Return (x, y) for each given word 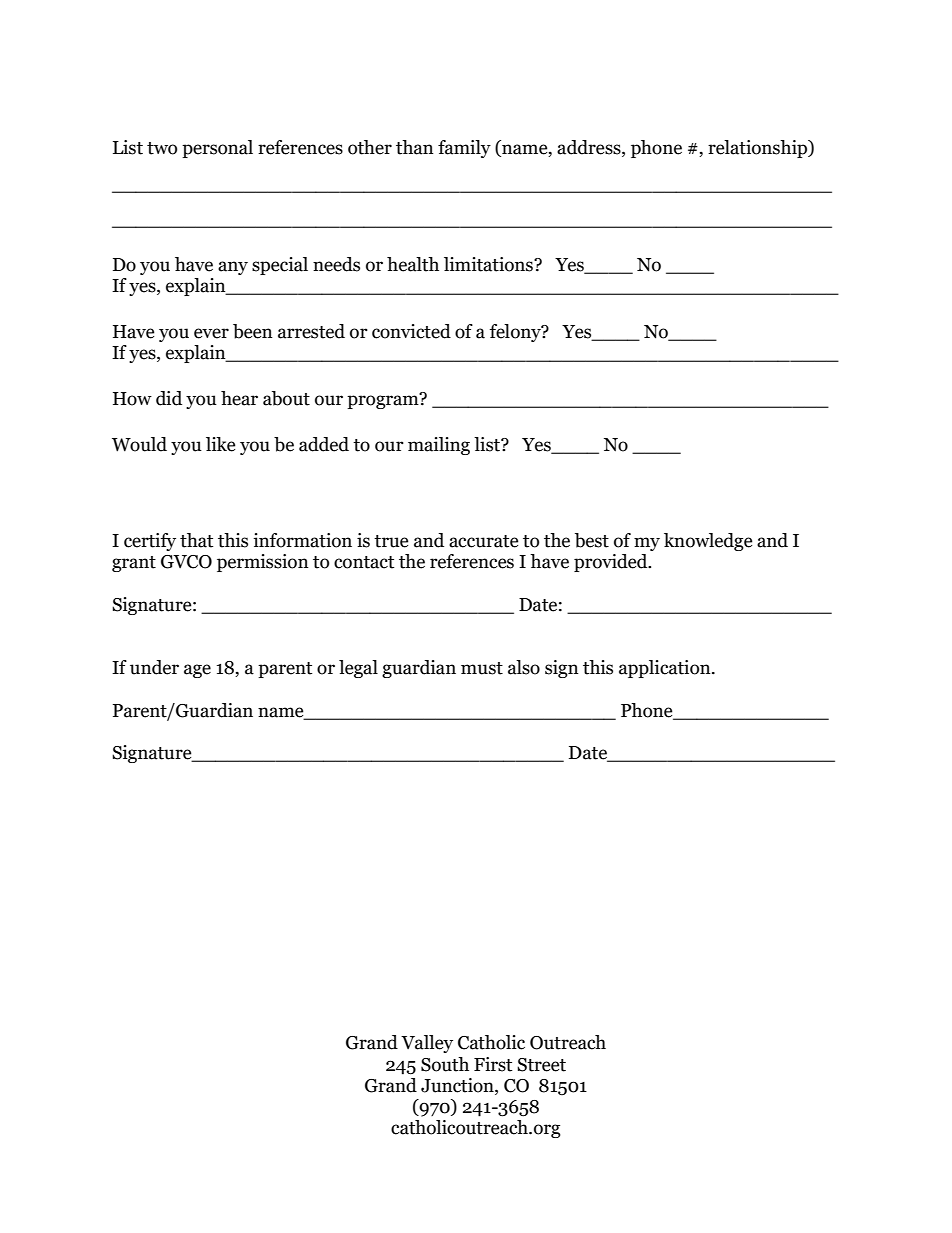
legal (358, 669)
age (197, 671)
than (415, 147)
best (592, 540)
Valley (427, 1044)
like (220, 444)
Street (541, 1065)
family (464, 149)
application (666, 669)
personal (217, 149)
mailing (439, 446)
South (445, 1064)
